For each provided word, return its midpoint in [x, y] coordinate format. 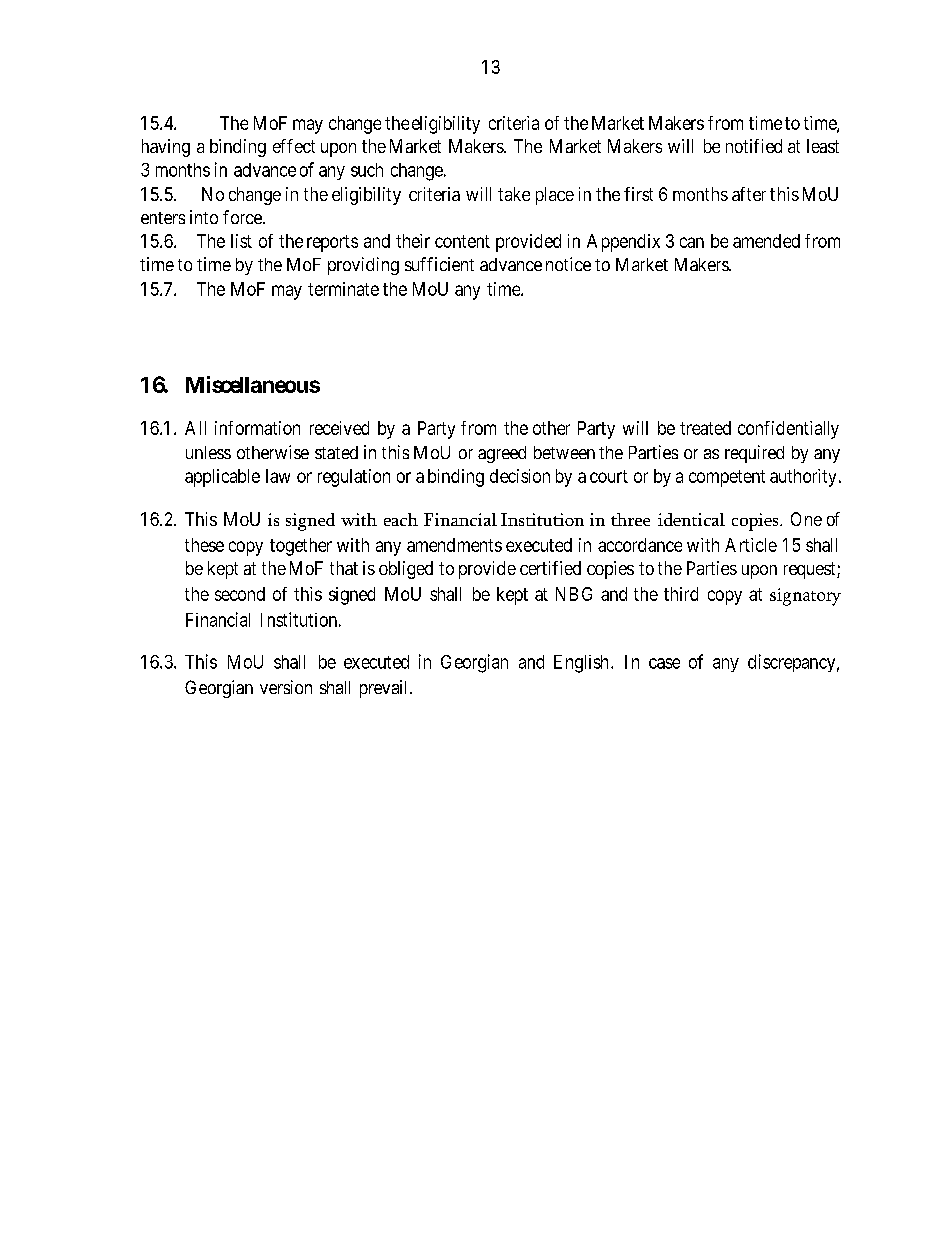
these [204, 545]
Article [751, 545]
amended [766, 241]
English [581, 664]
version [286, 687]
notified [754, 146]
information [257, 428]
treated [705, 428]
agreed [502, 454]
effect [294, 146]
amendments [454, 545]
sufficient [439, 264]
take [514, 194]
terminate [343, 289]
